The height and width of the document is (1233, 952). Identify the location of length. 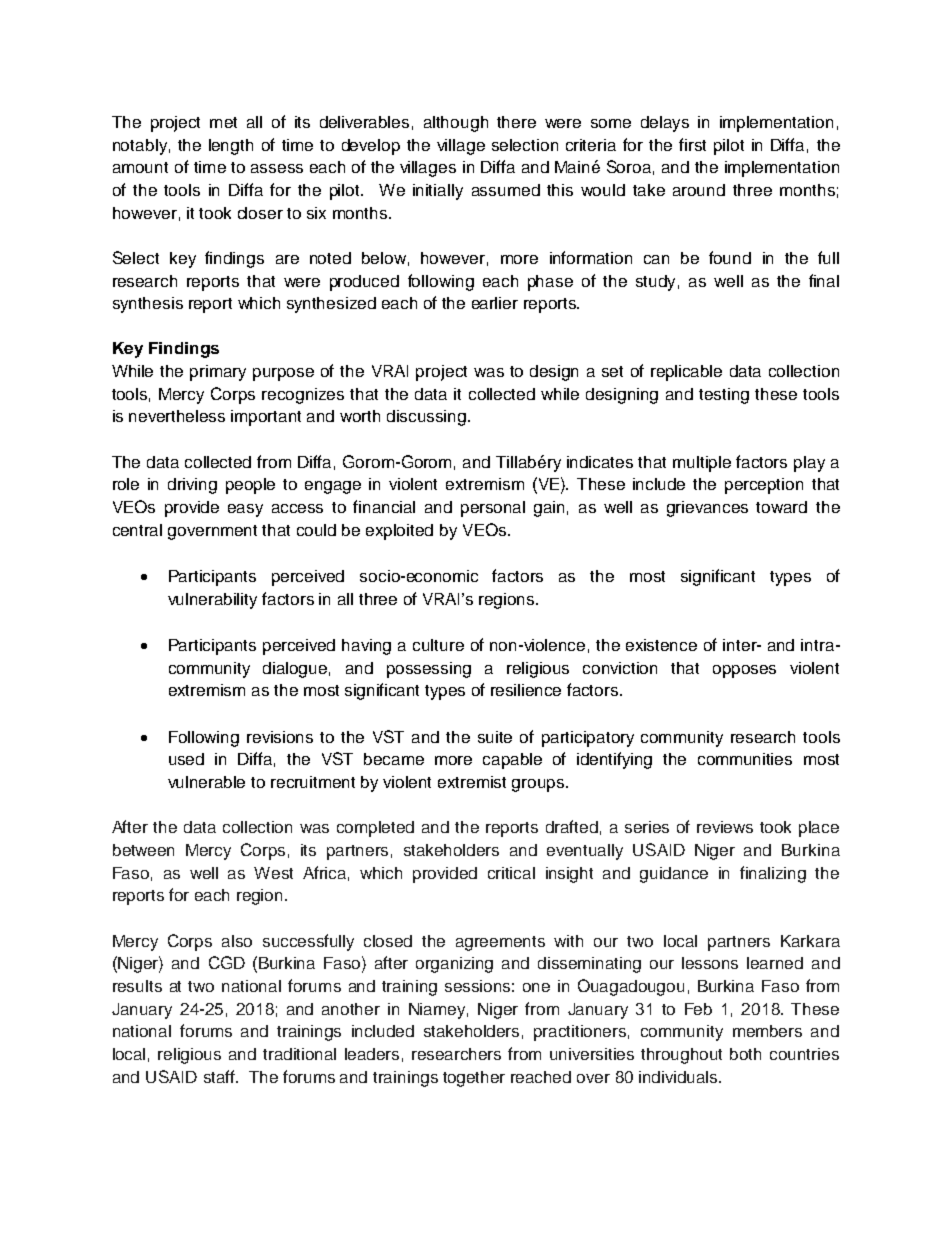
(231, 147).
